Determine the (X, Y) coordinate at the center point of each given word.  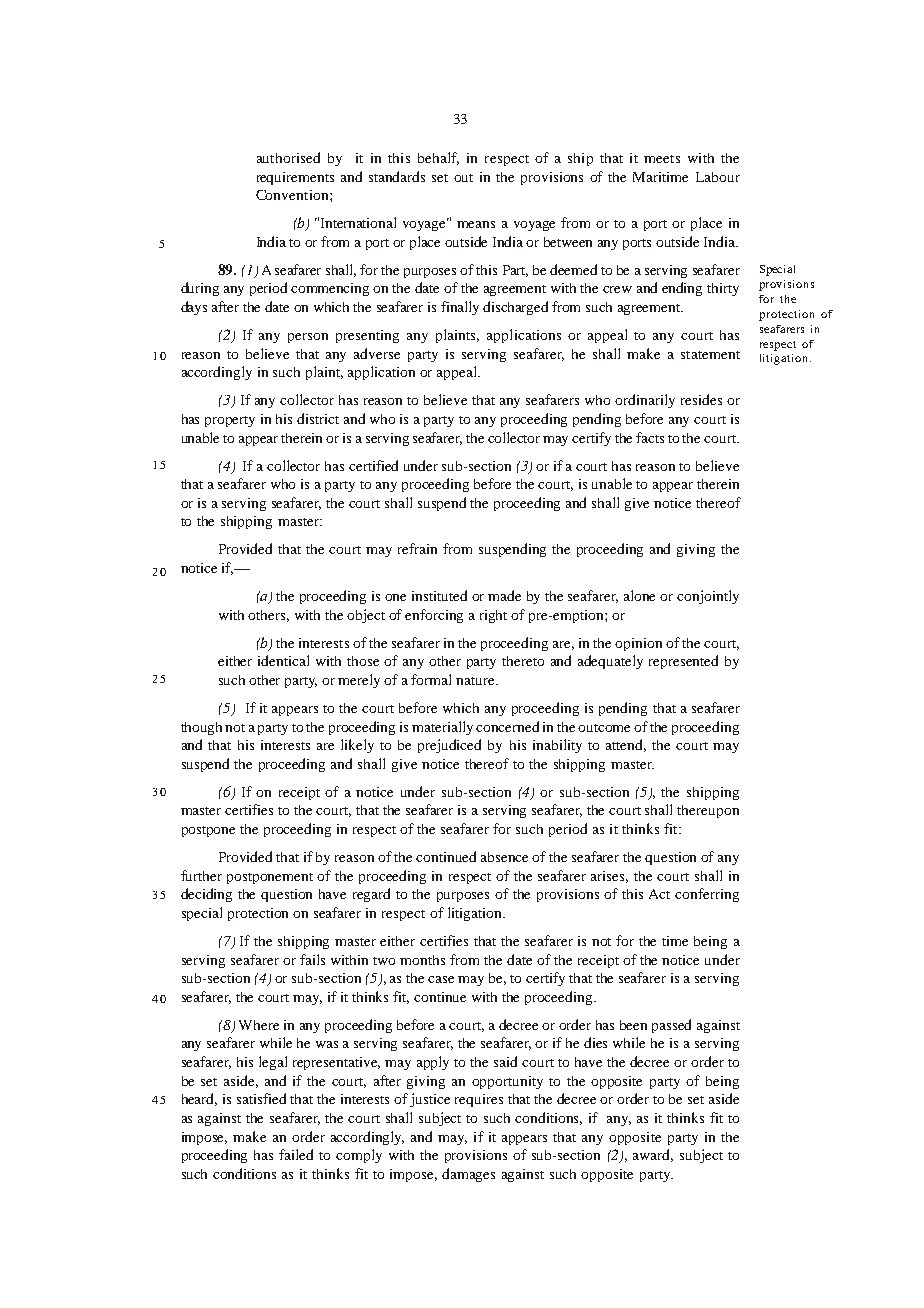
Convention (293, 195)
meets (662, 159)
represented (683, 662)
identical (283, 660)
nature (476, 681)
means (476, 224)
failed (296, 1154)
